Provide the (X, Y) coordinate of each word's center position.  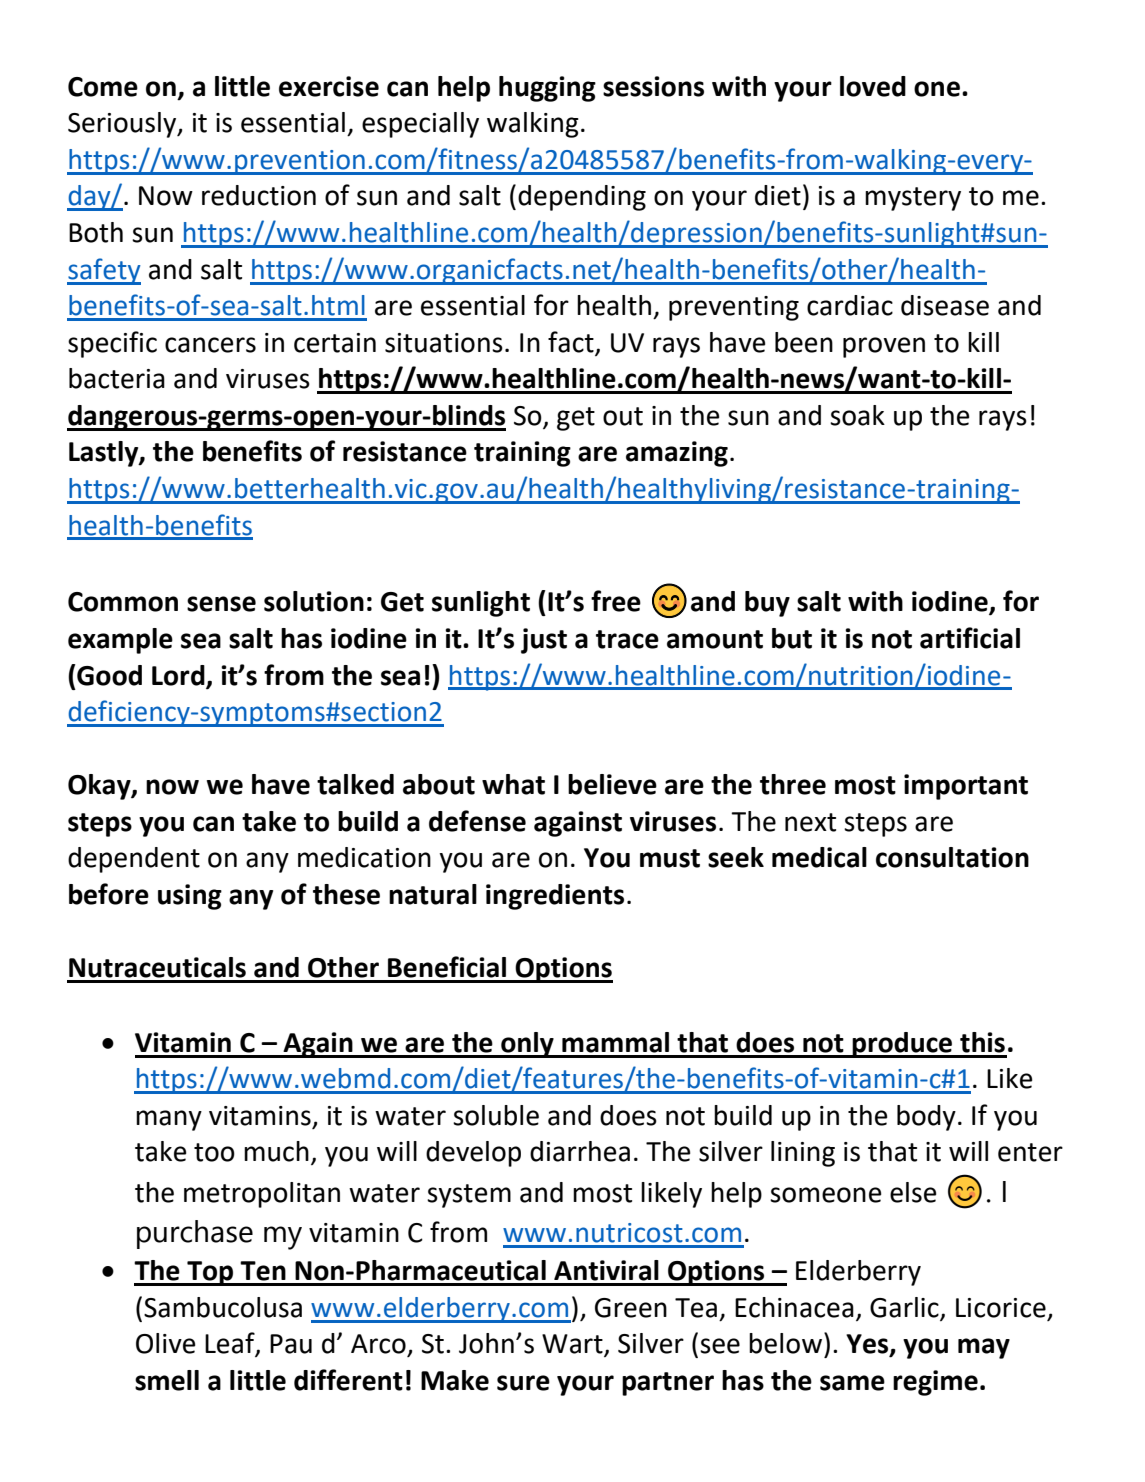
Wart (573, 1345)
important (966, 787)
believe (612, 784)
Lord (178, 675)
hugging (547, 89)
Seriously (123, 125)
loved (873, 86)
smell (167, 1380)
